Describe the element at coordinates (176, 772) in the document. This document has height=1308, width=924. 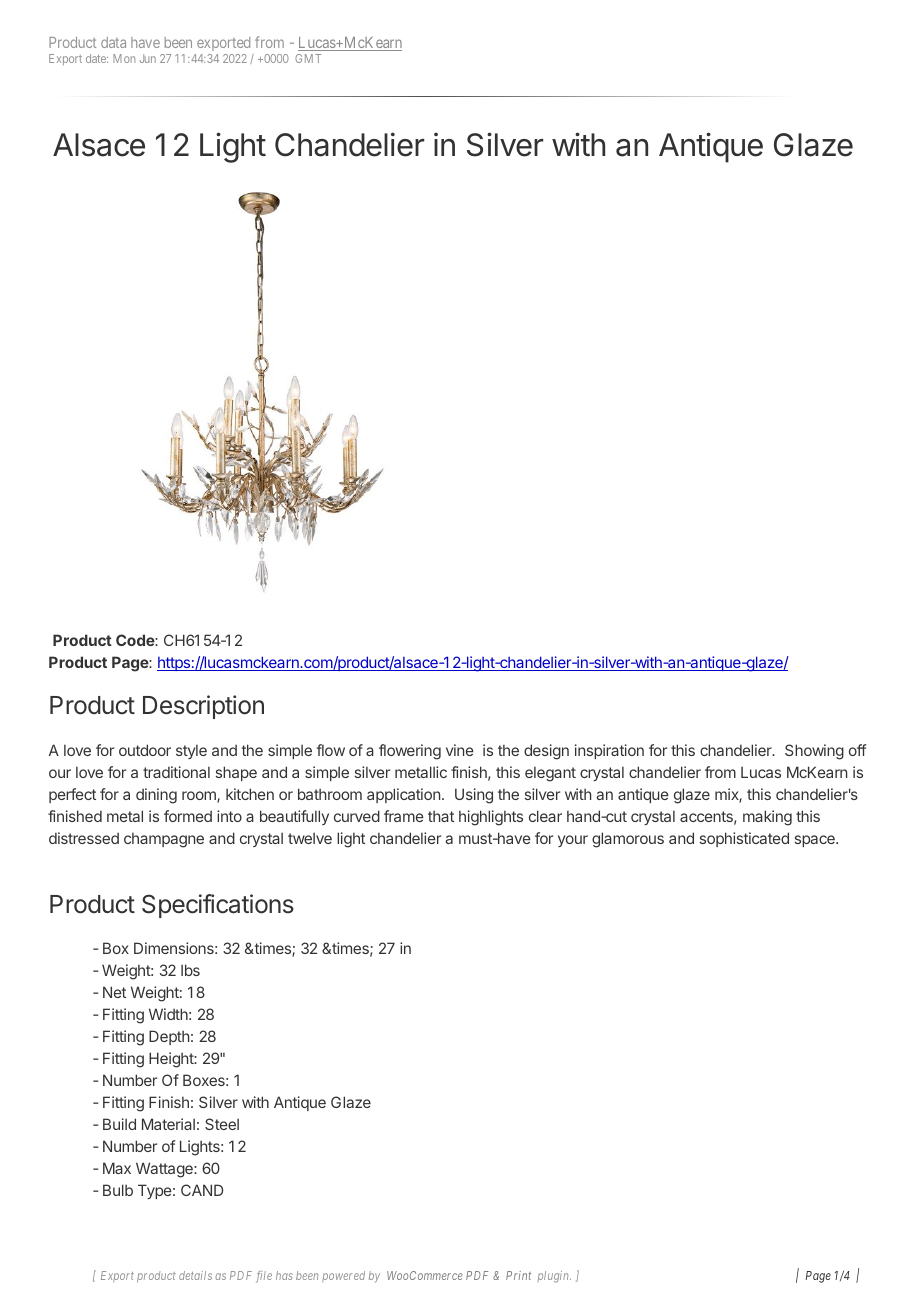
I see `traditional` at that location.
